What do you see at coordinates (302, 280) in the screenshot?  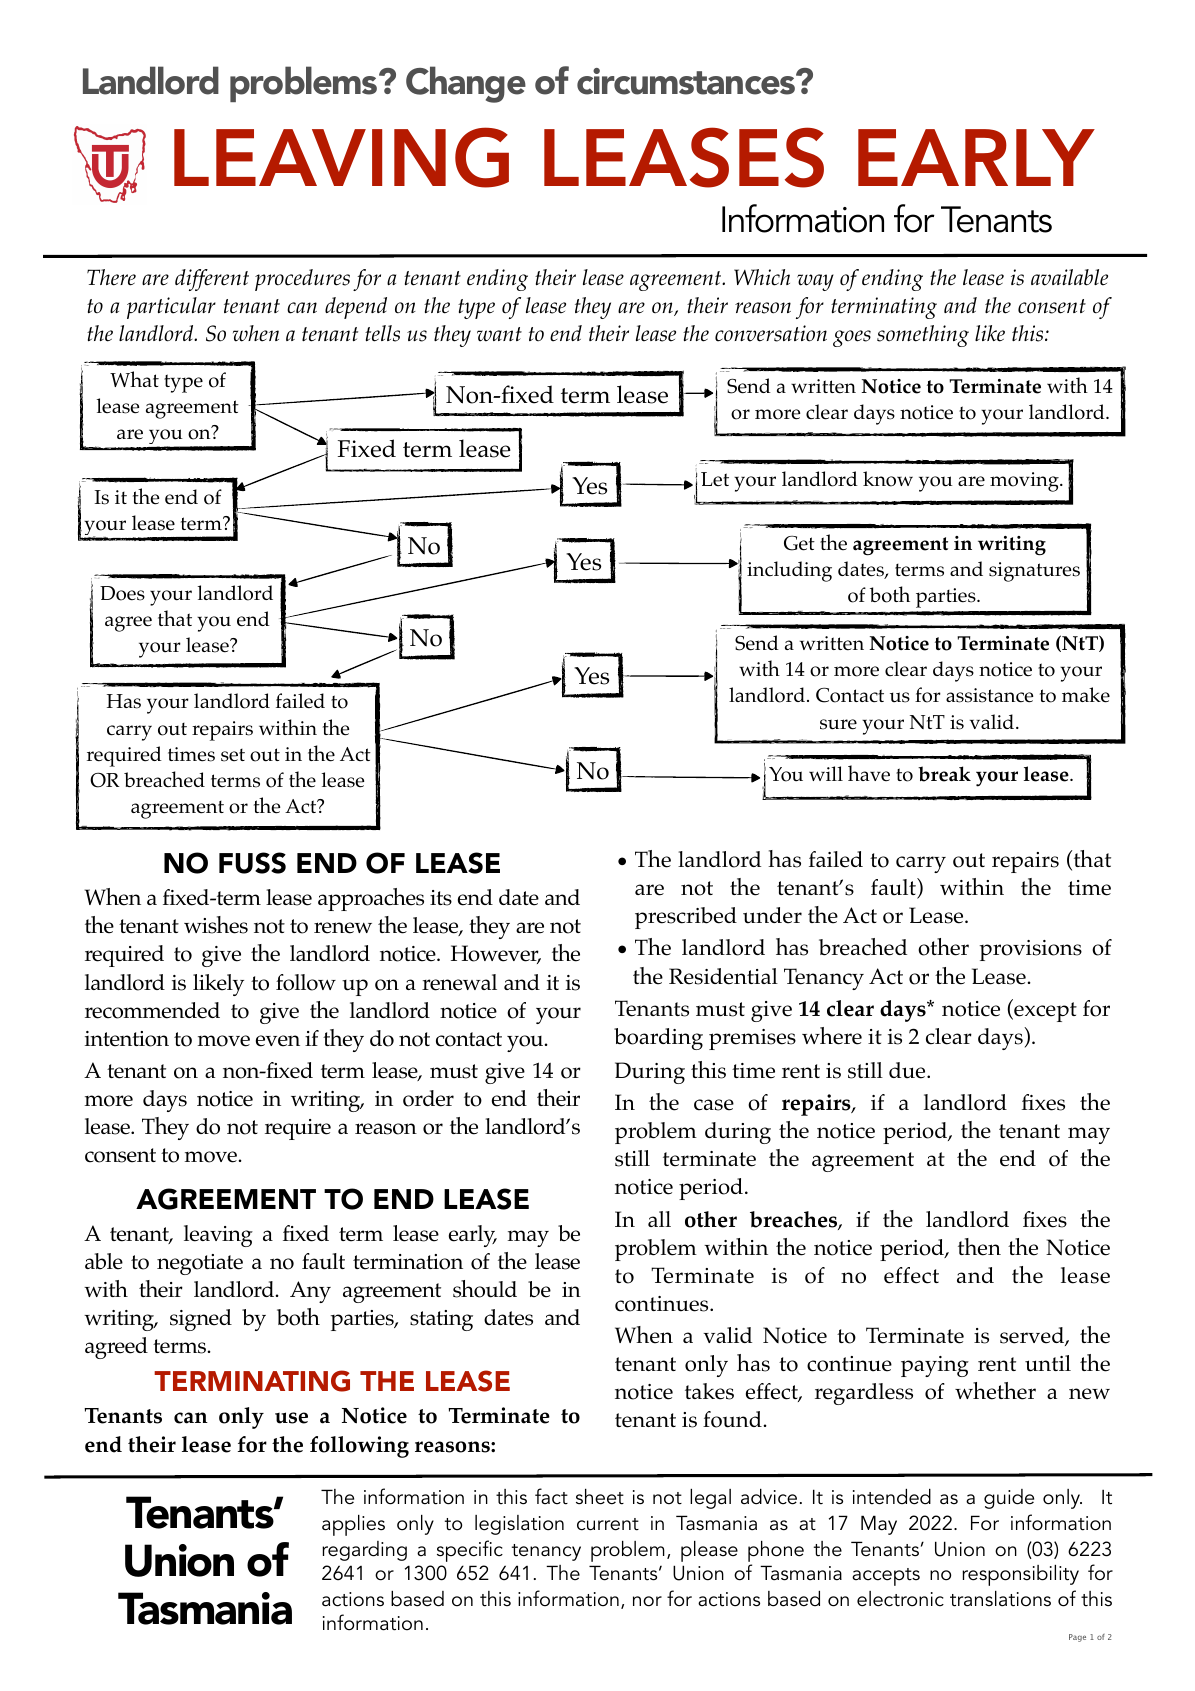 I see `procedures` at bounding box center [302, 280].
